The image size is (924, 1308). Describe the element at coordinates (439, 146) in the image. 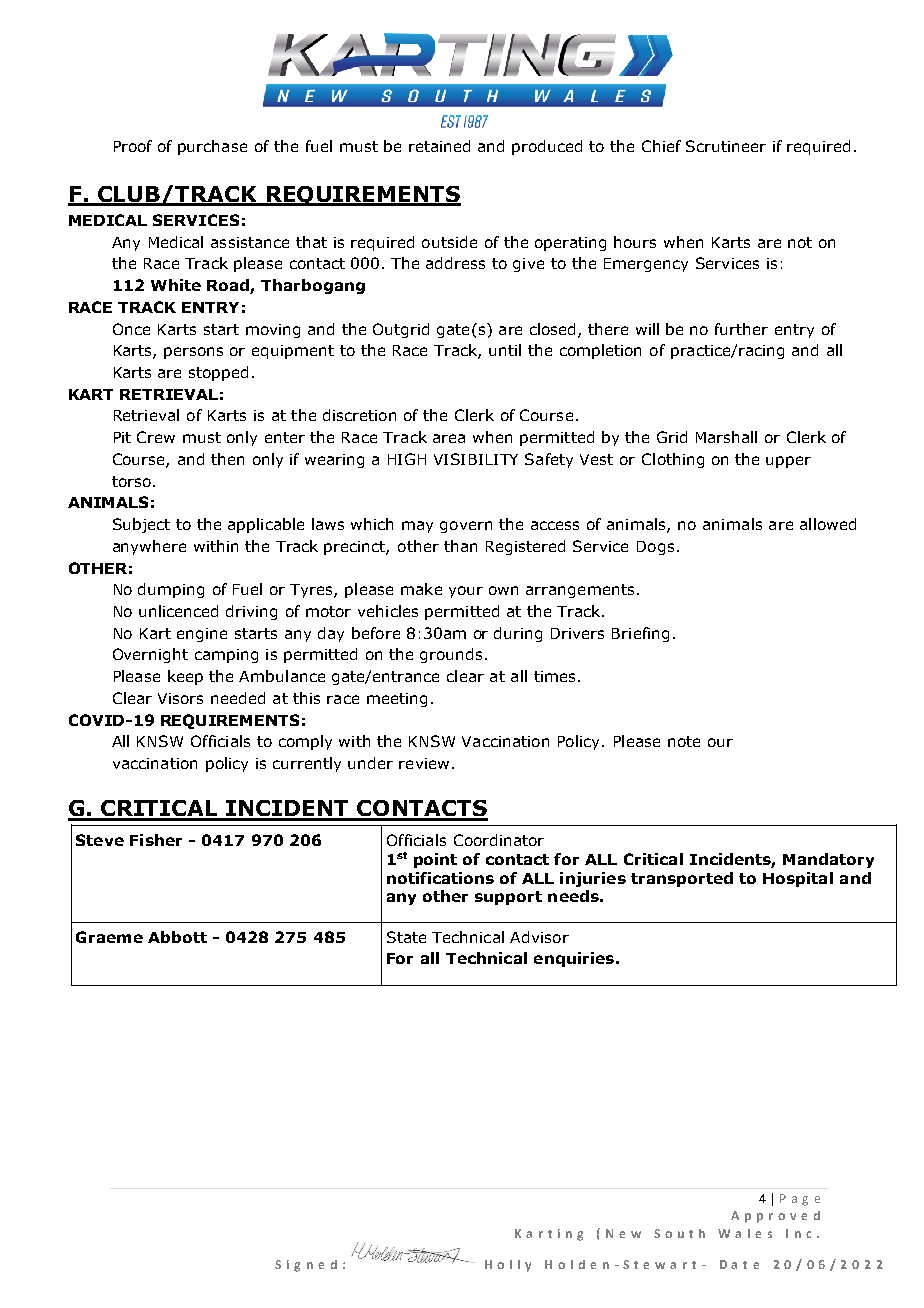

I see `retained` at that location.
